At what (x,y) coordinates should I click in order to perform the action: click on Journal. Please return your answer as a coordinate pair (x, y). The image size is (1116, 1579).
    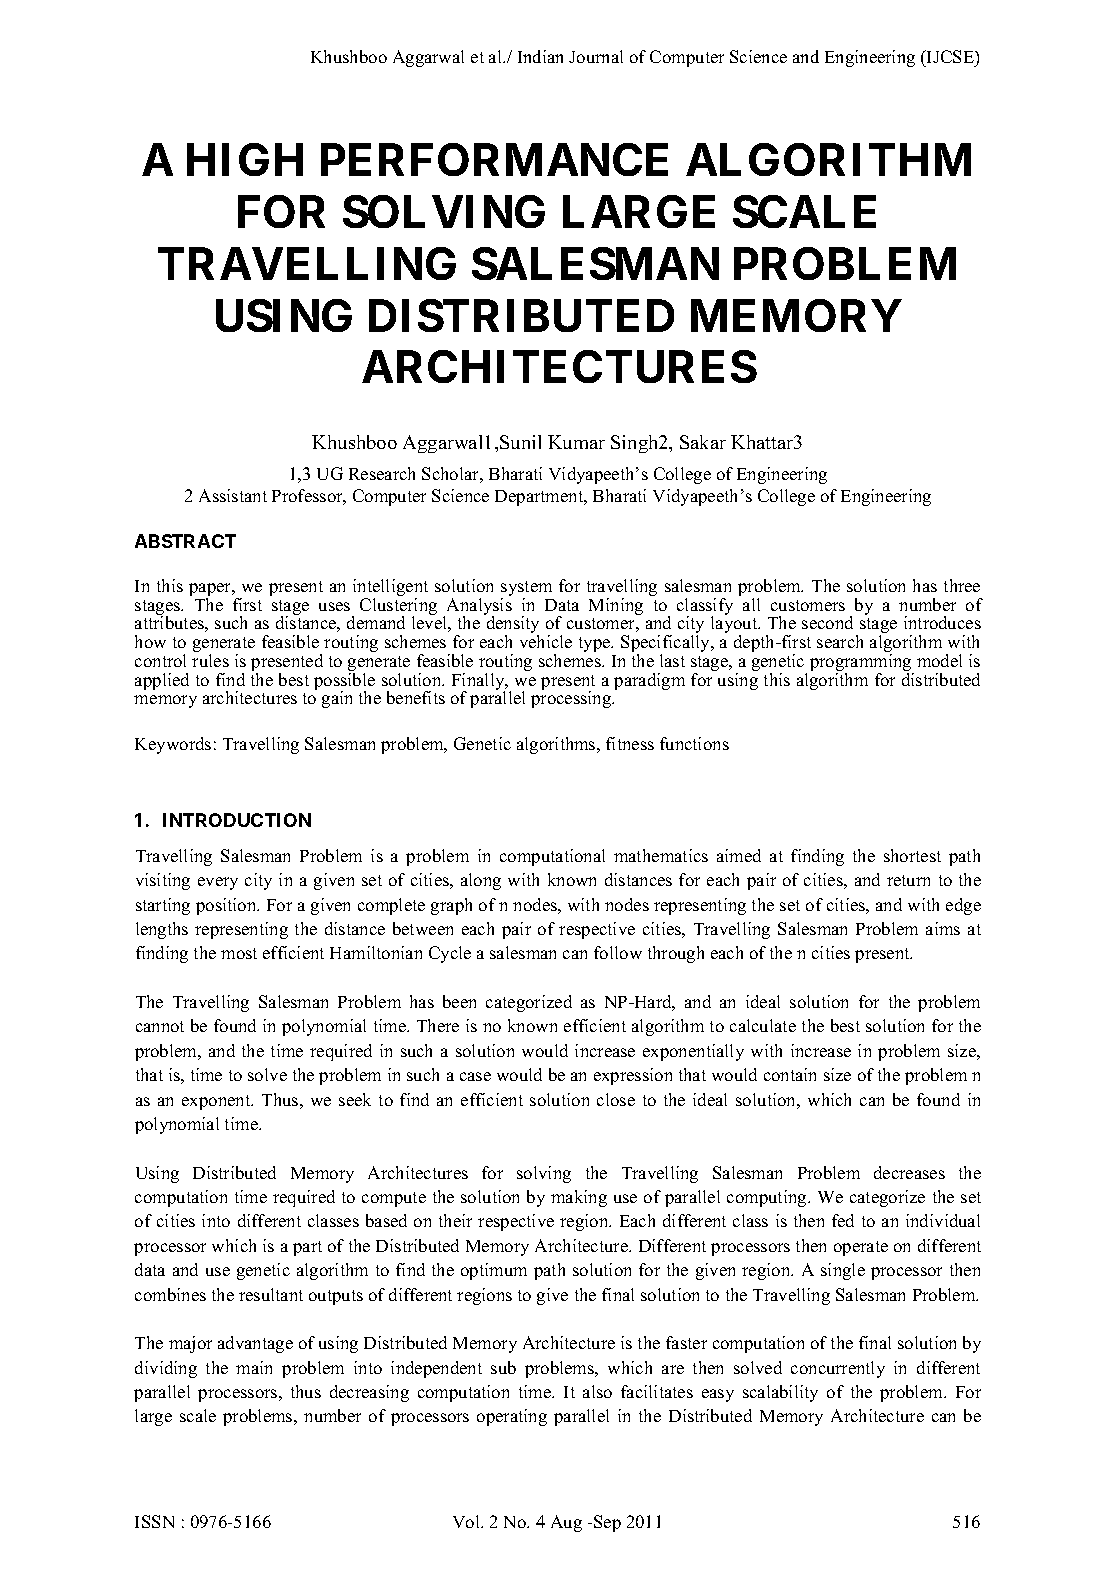
    Looking at the image, I should click on (596, 56).
